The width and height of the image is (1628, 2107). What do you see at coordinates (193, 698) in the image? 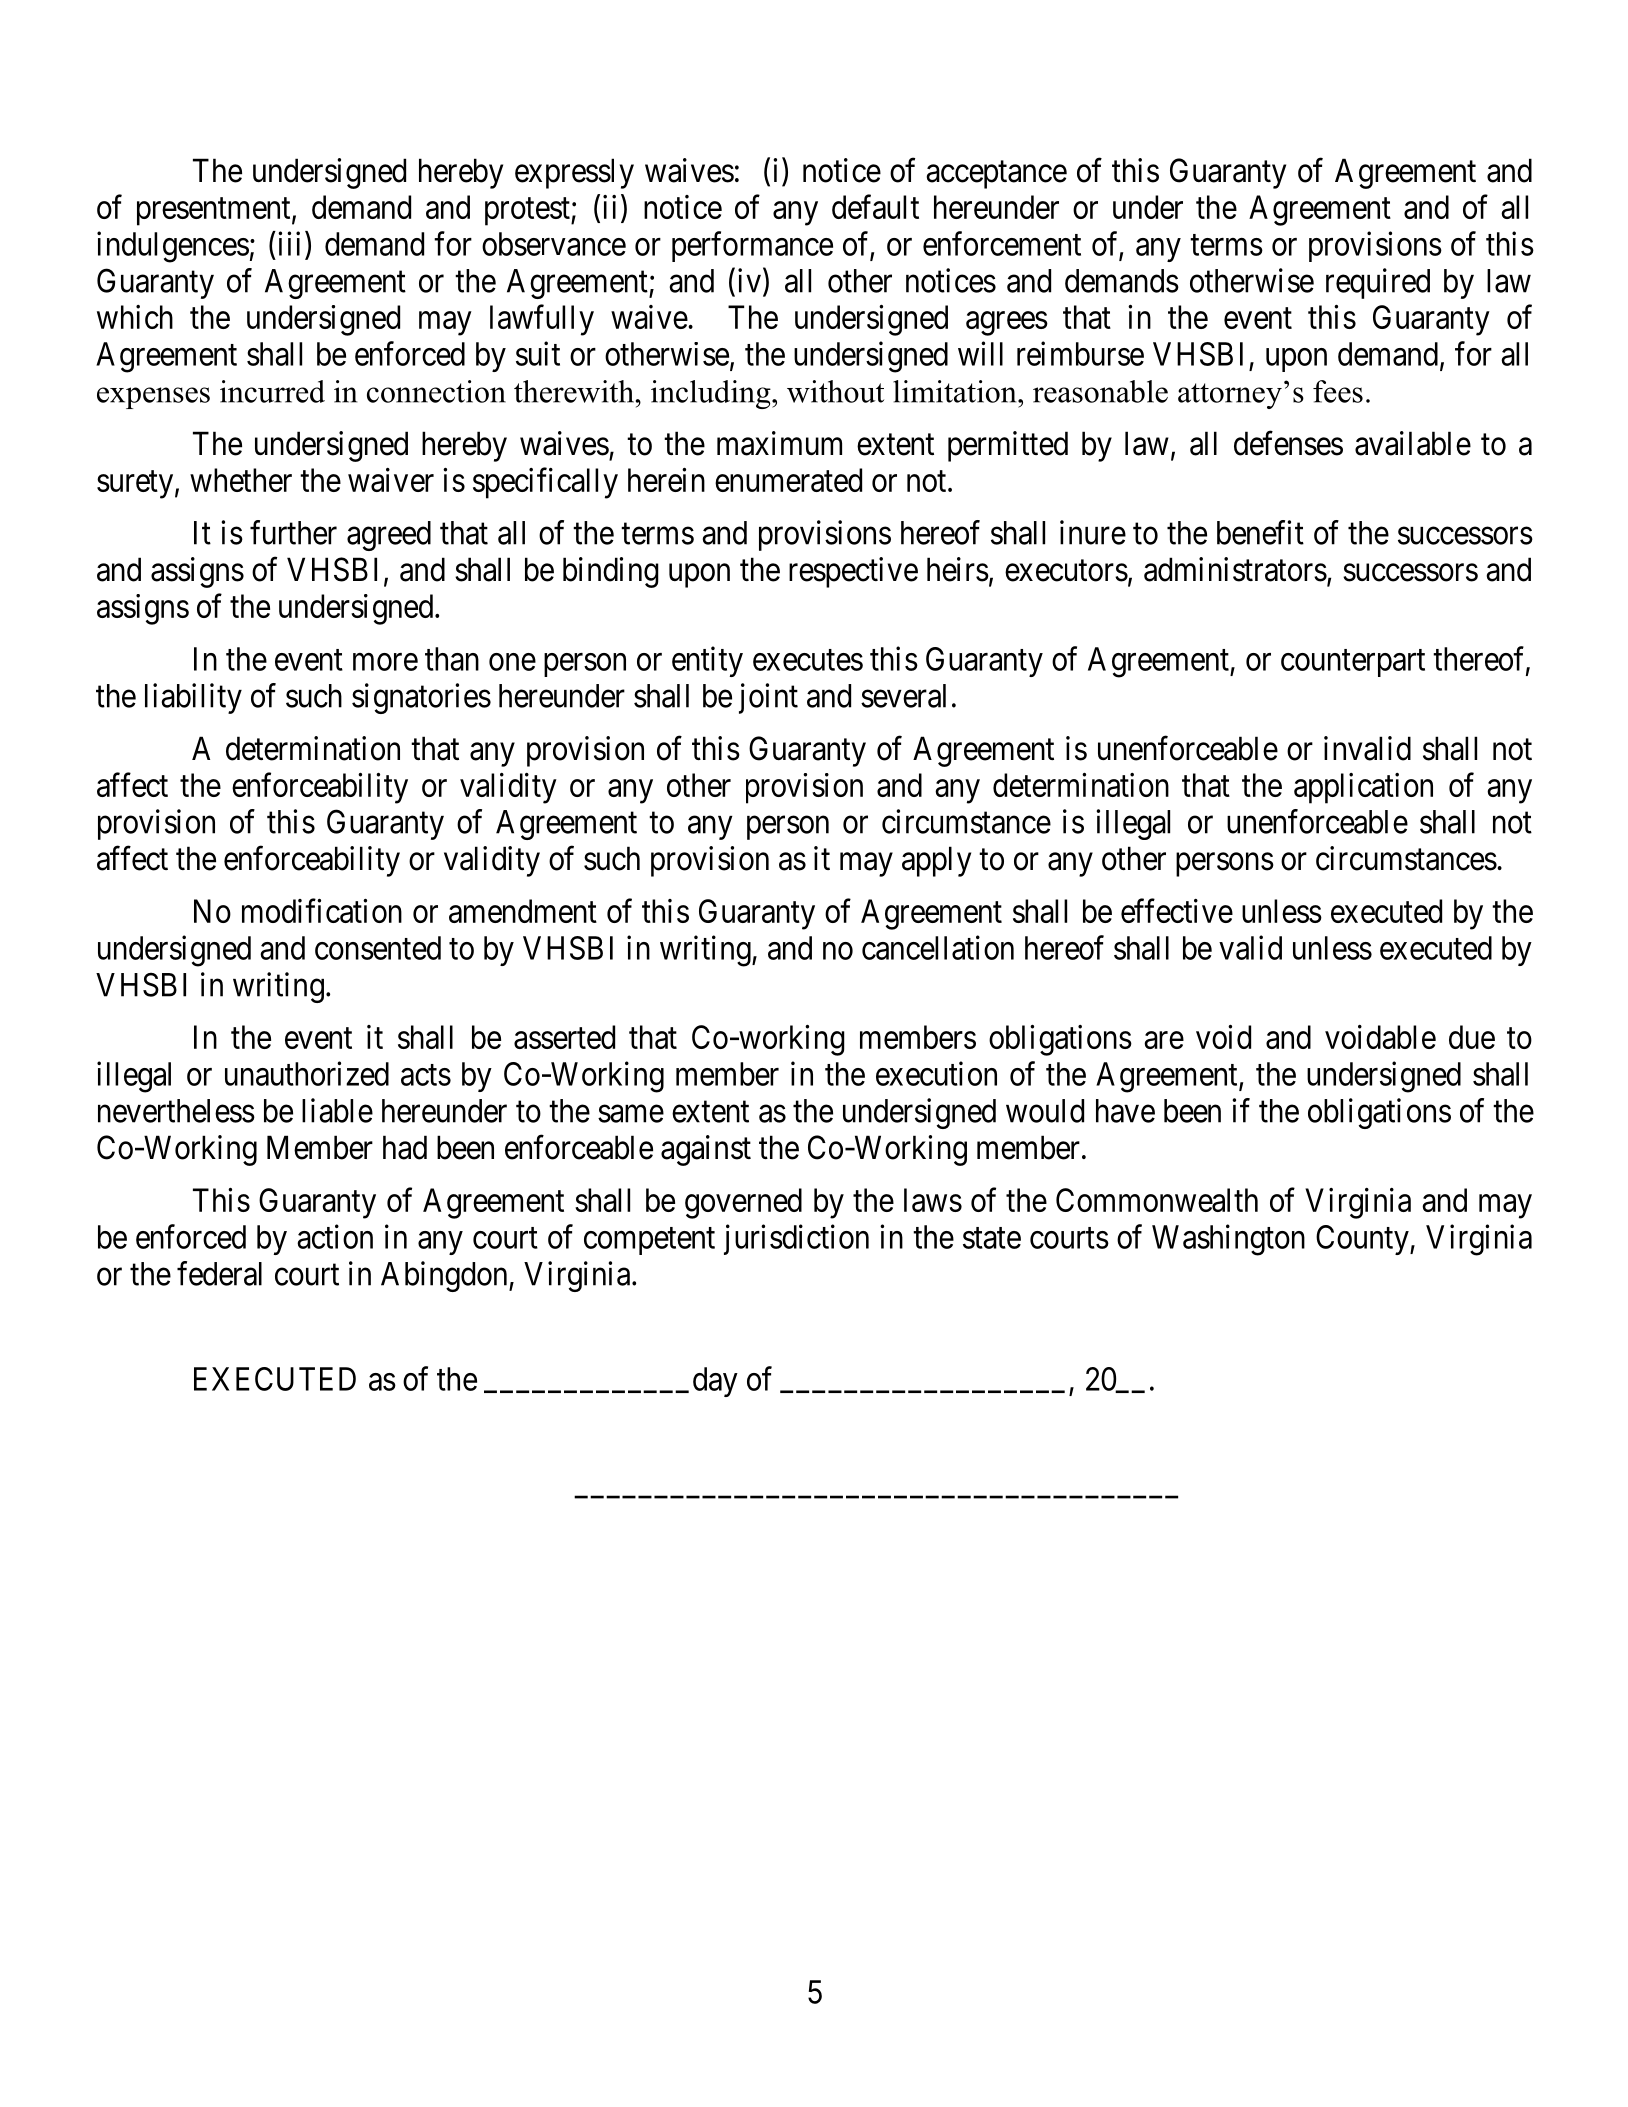
I see `liability` at bounding box center [193, 698].
